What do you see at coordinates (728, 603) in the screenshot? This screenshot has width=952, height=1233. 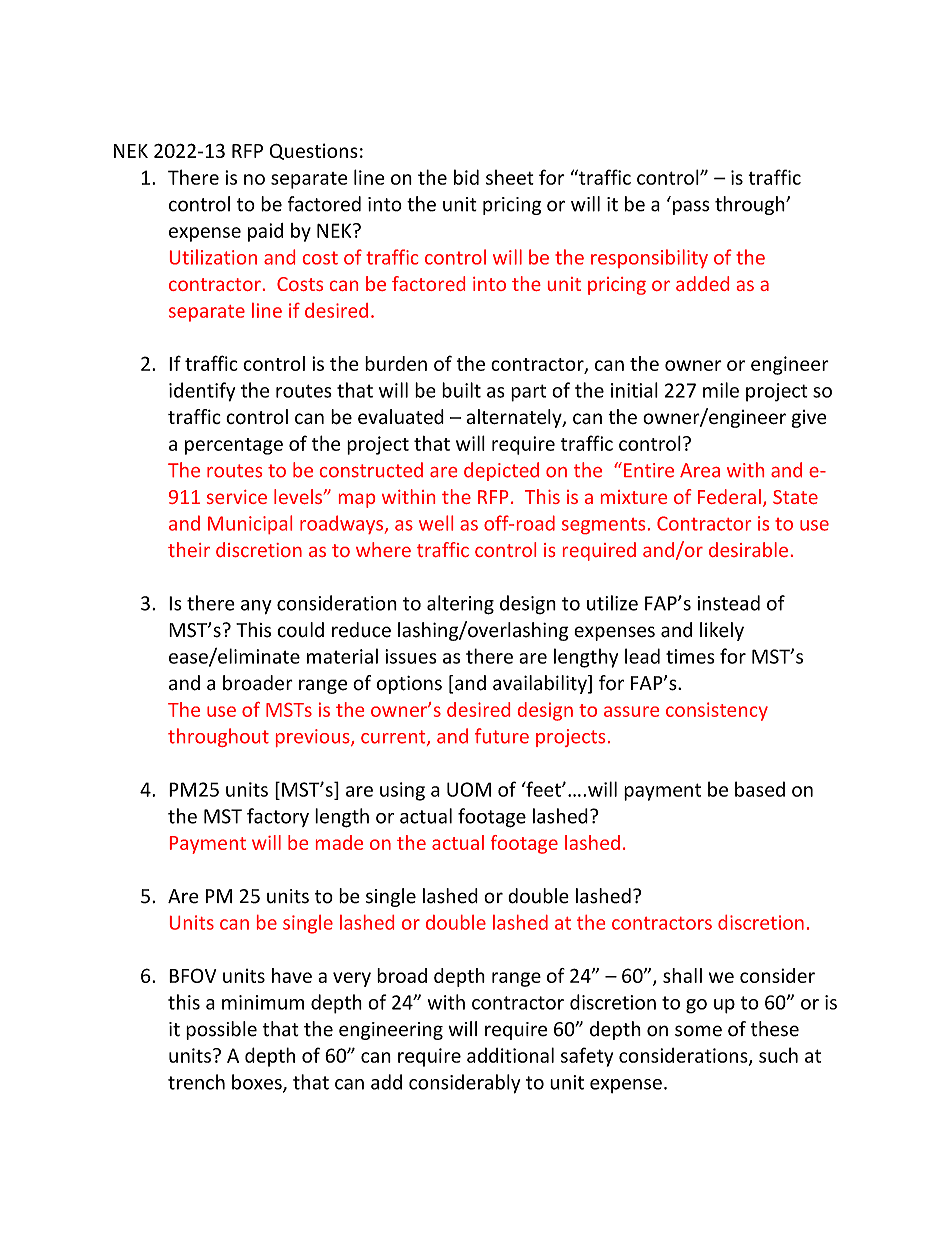 I see `instead` at bounding box center [728, 603].
